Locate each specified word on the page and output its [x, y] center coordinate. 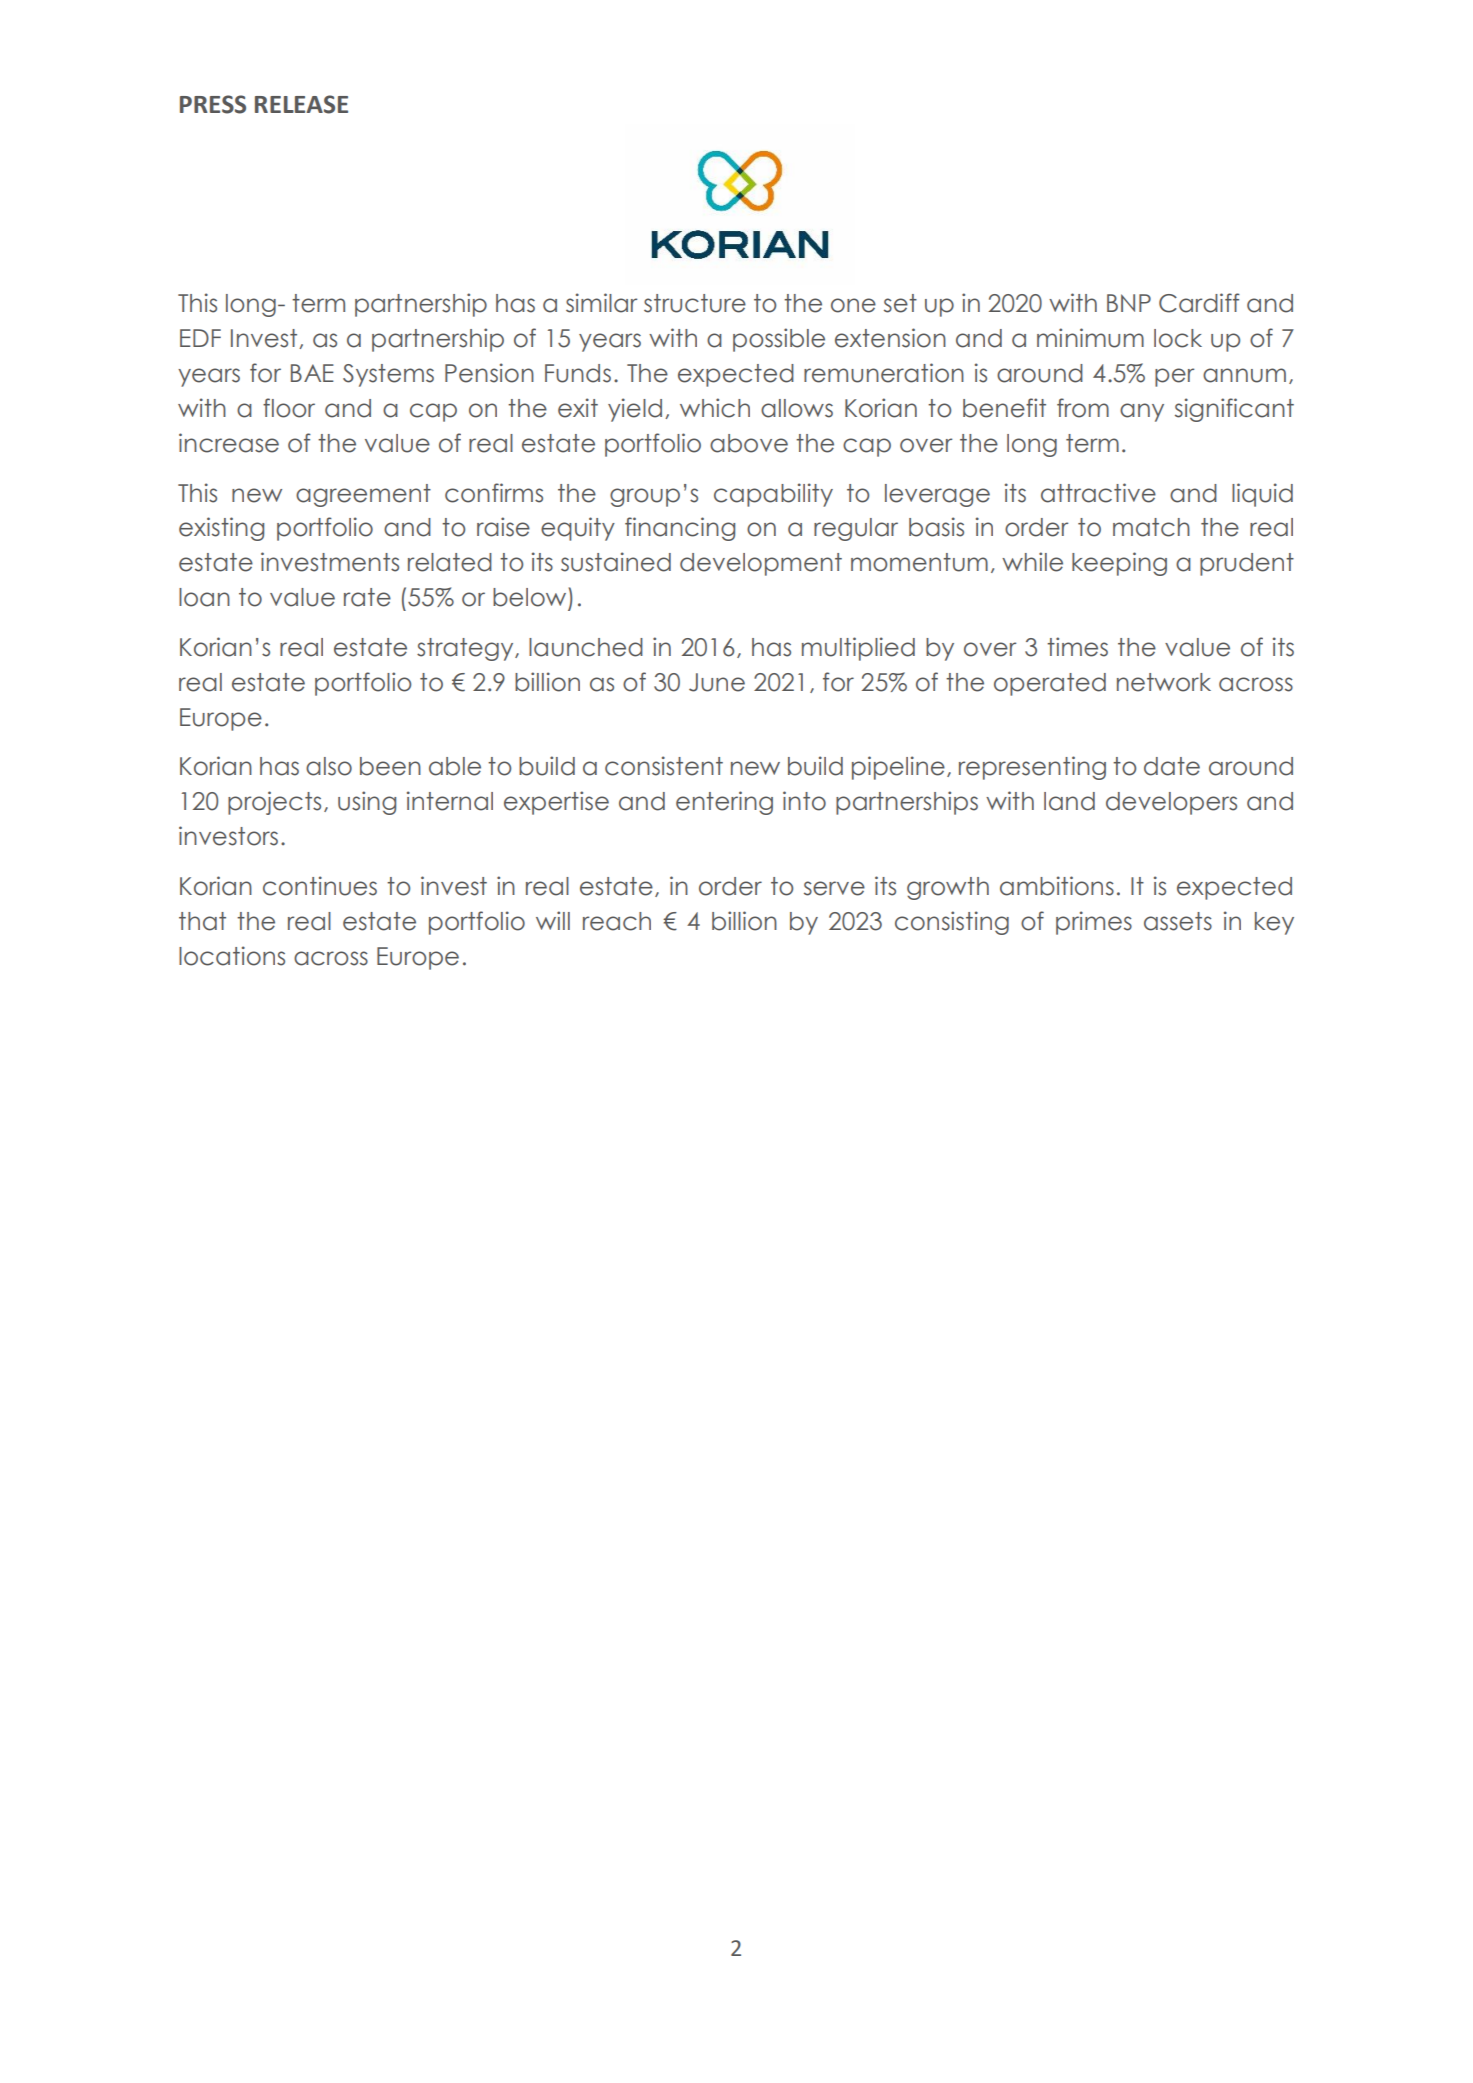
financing [680, 529]
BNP [1129, 303]
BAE [312, 373]
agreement [363, 495]
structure [695, 303]
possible [779, 340]
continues [320, 886]
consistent [664, 766]
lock [1178, 338]
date [1172, 766]
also [329, 766]
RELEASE [301, 104]
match [1151, 527]
